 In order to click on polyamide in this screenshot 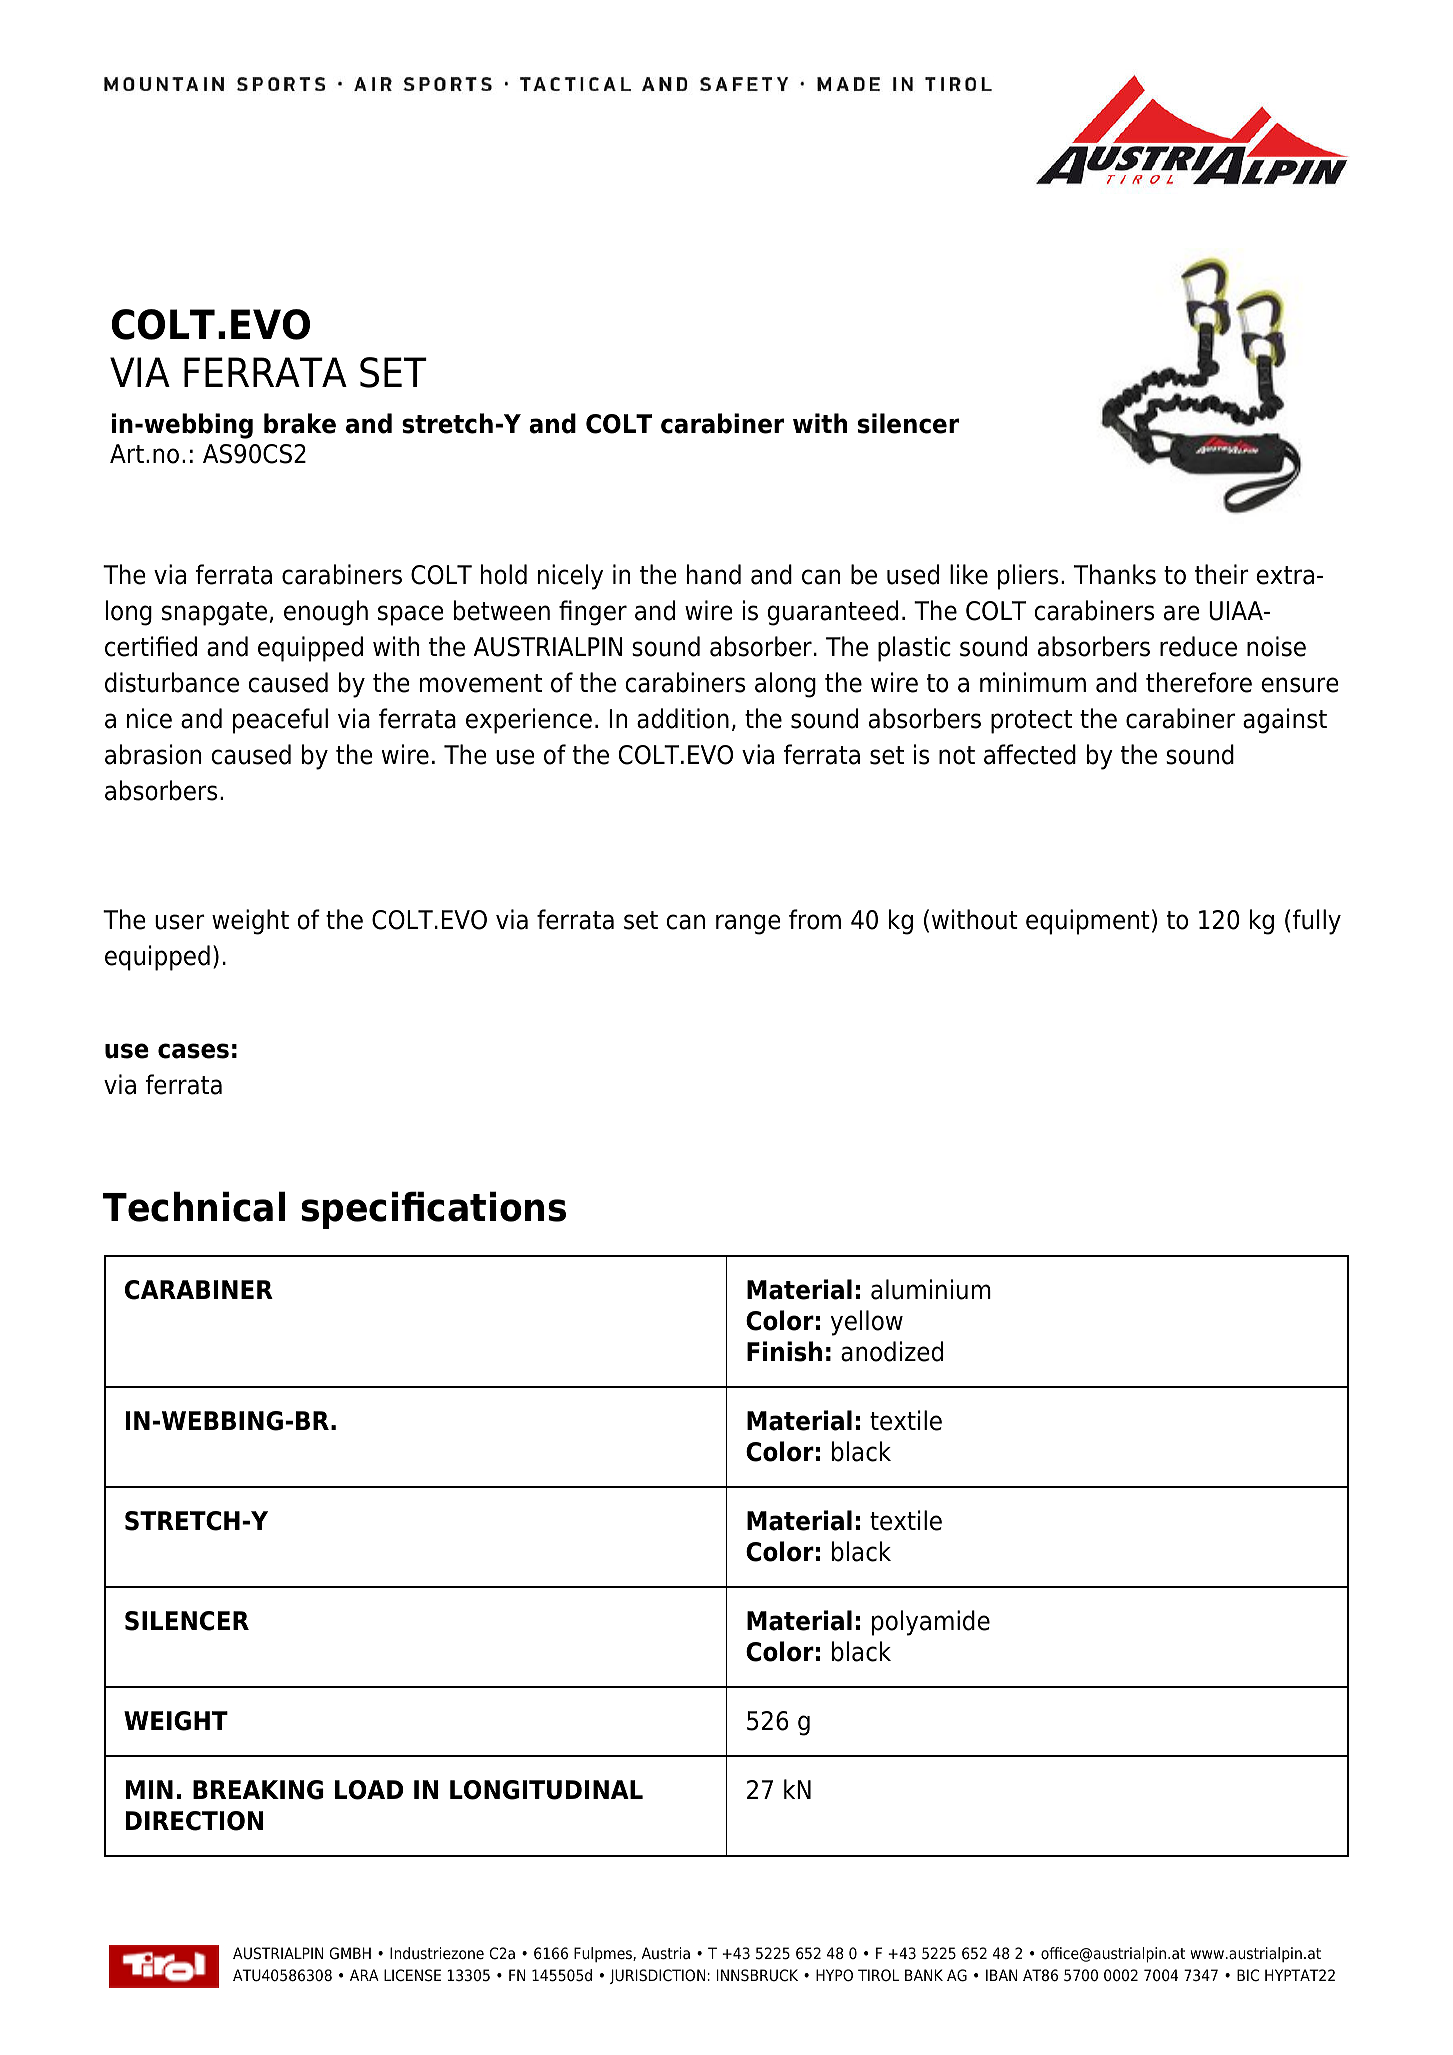, I will do `click(931, 1623)`.
